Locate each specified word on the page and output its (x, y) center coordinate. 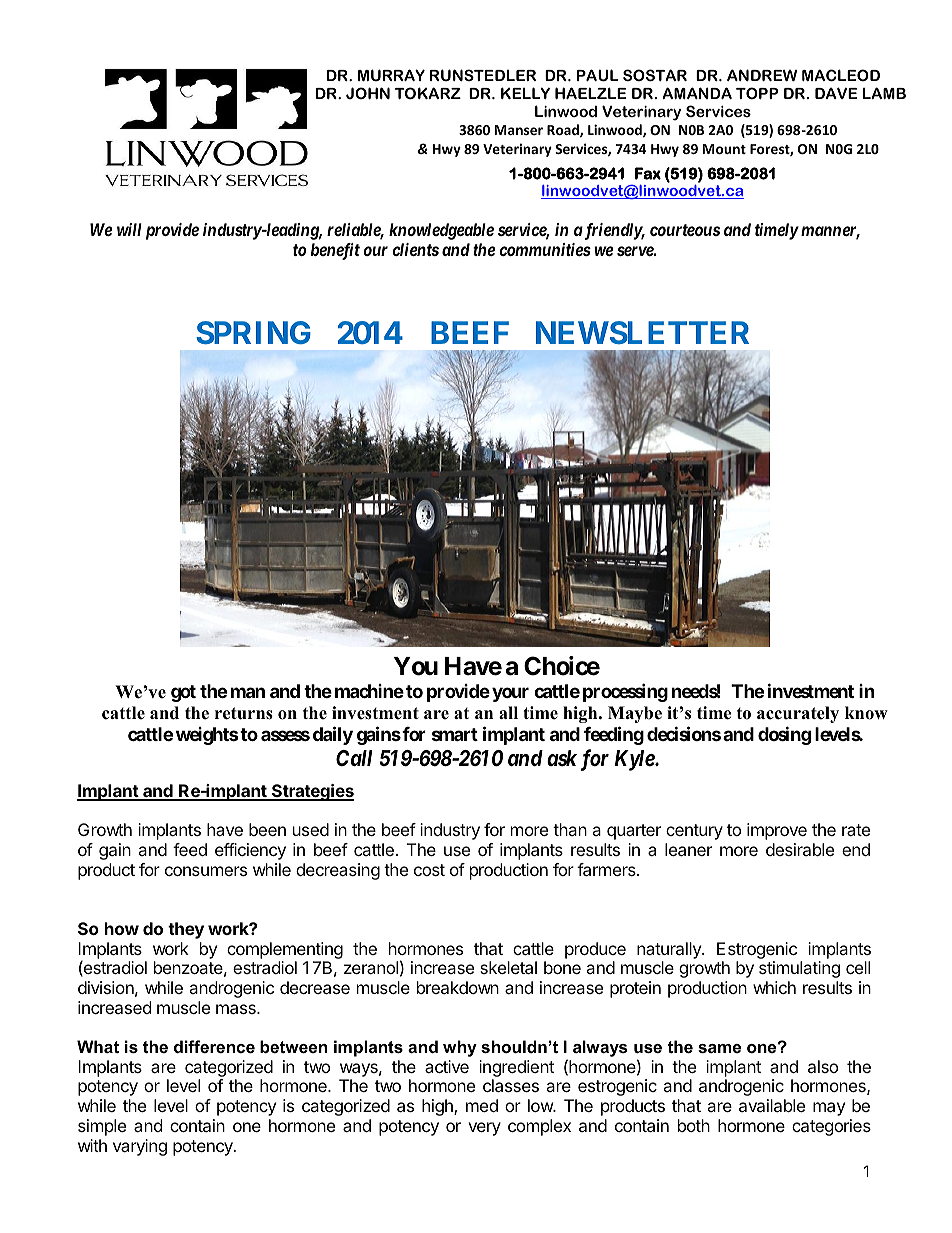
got (183, 693)
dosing (784, 735)
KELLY (525, 93)
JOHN (368, 93)
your (510, 694)
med (482, 1105)
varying (140, 1147)
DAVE (836, 93)
